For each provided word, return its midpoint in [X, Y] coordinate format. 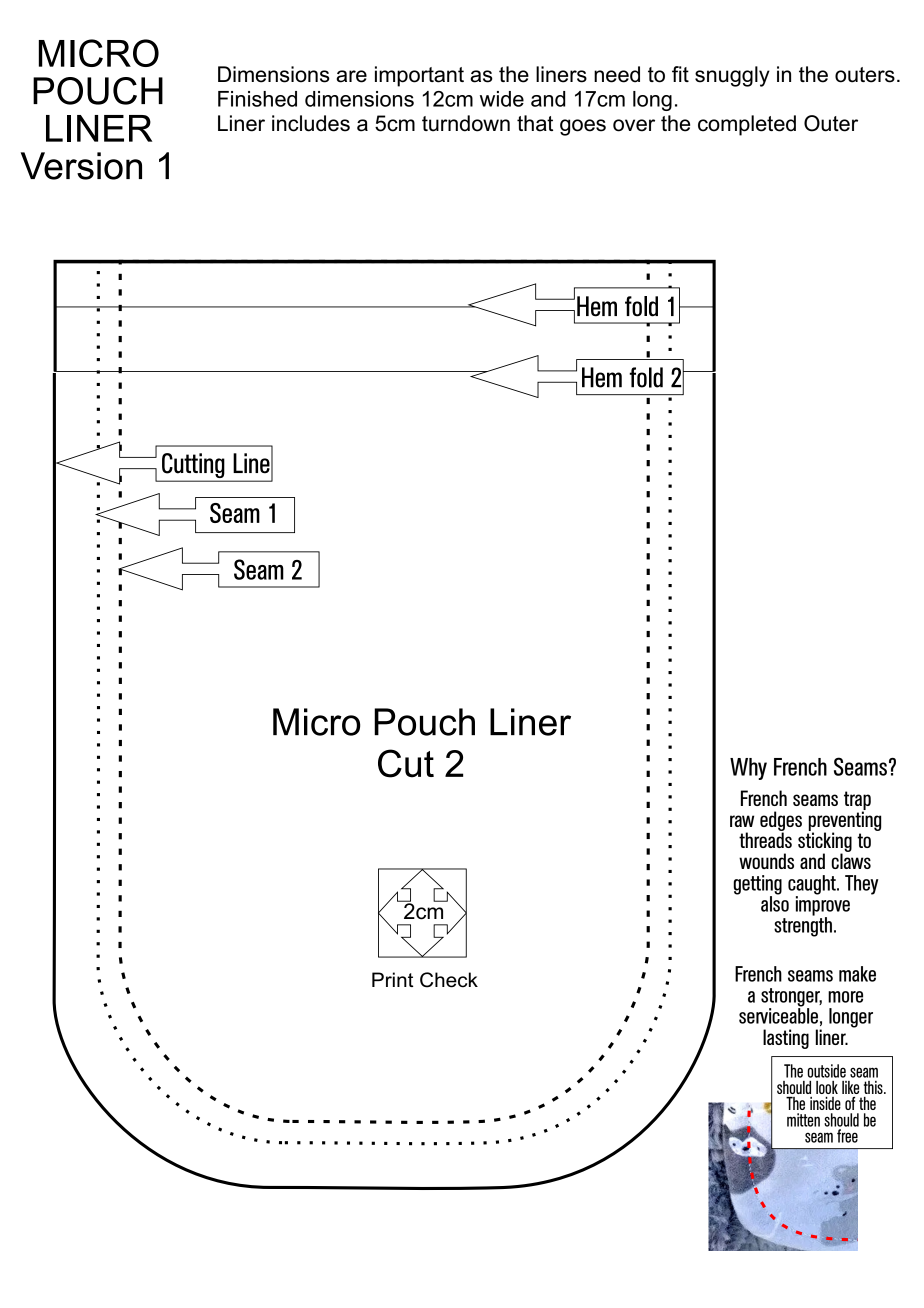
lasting [786, 1039]
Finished [257, 99]
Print [392, 979]
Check [449, 980]
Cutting [193, 467]
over [634, 125]
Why [748, 769]
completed [747, 125]
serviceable [778, 1015]
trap [857, 801]
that [535, 123]
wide [502, 99]
